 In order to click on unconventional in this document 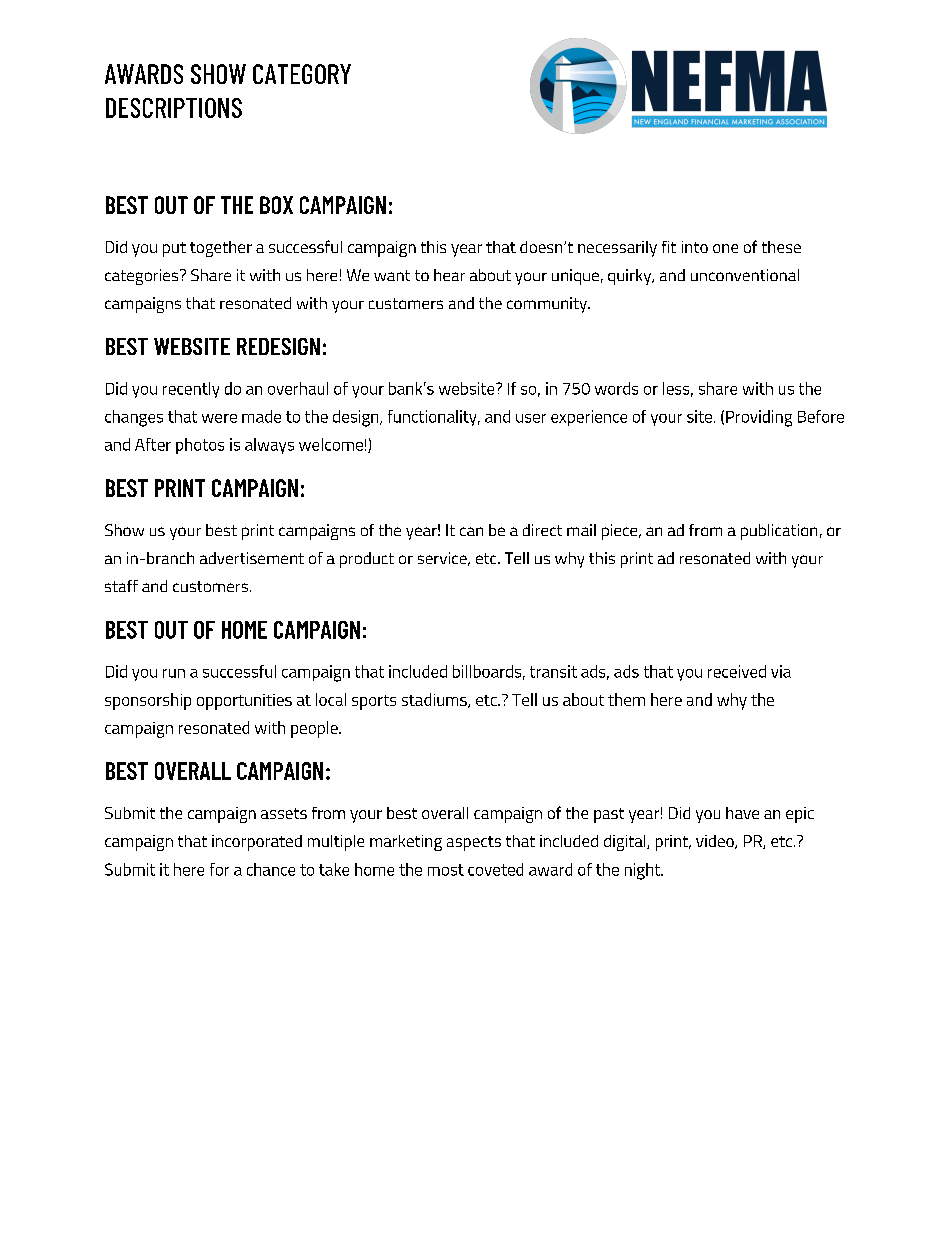, I will do `click(745, 275)`.
